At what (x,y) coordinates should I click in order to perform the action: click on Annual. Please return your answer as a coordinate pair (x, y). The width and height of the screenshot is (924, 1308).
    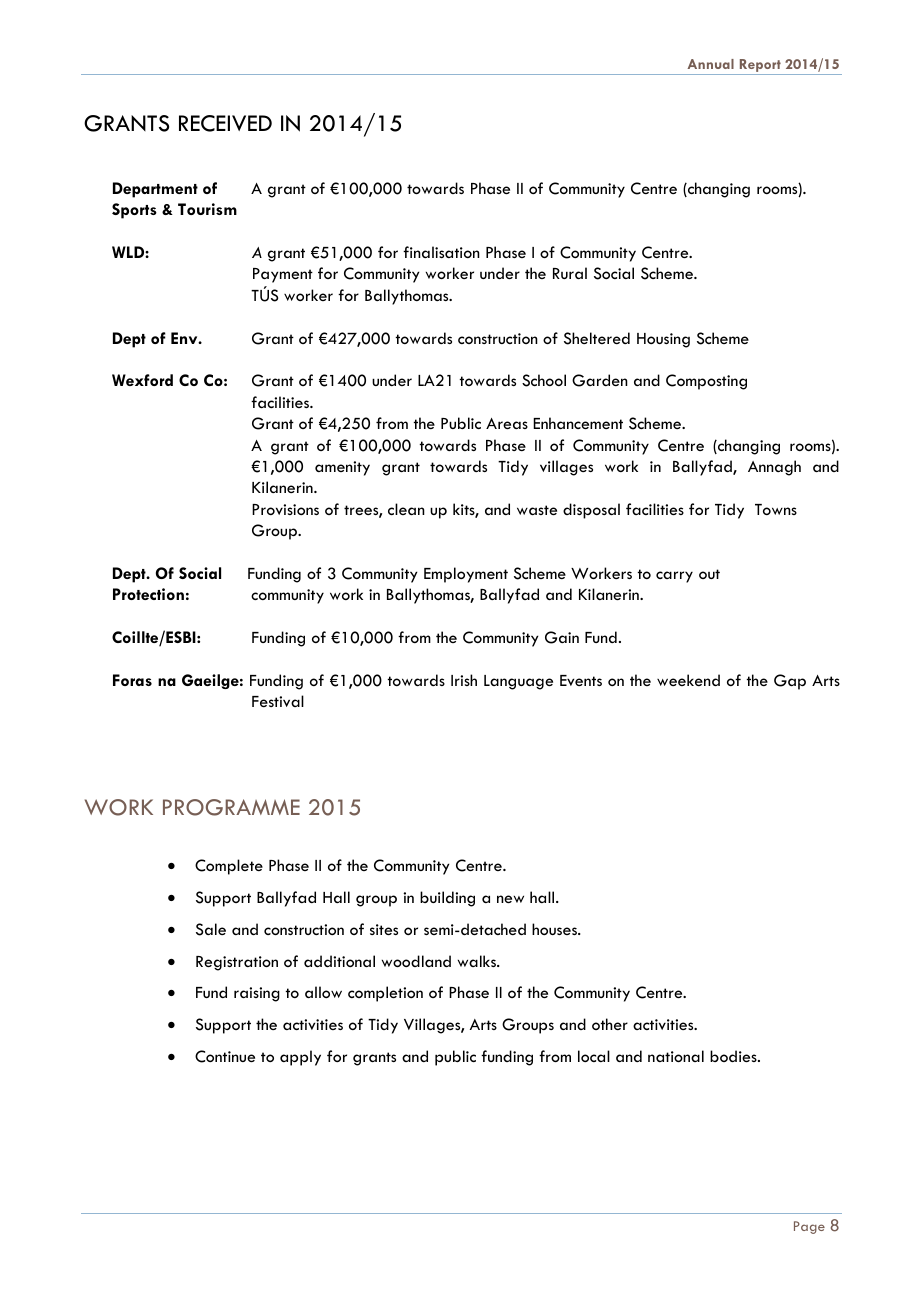
    Looking at the image, I should click on (710, 64).
